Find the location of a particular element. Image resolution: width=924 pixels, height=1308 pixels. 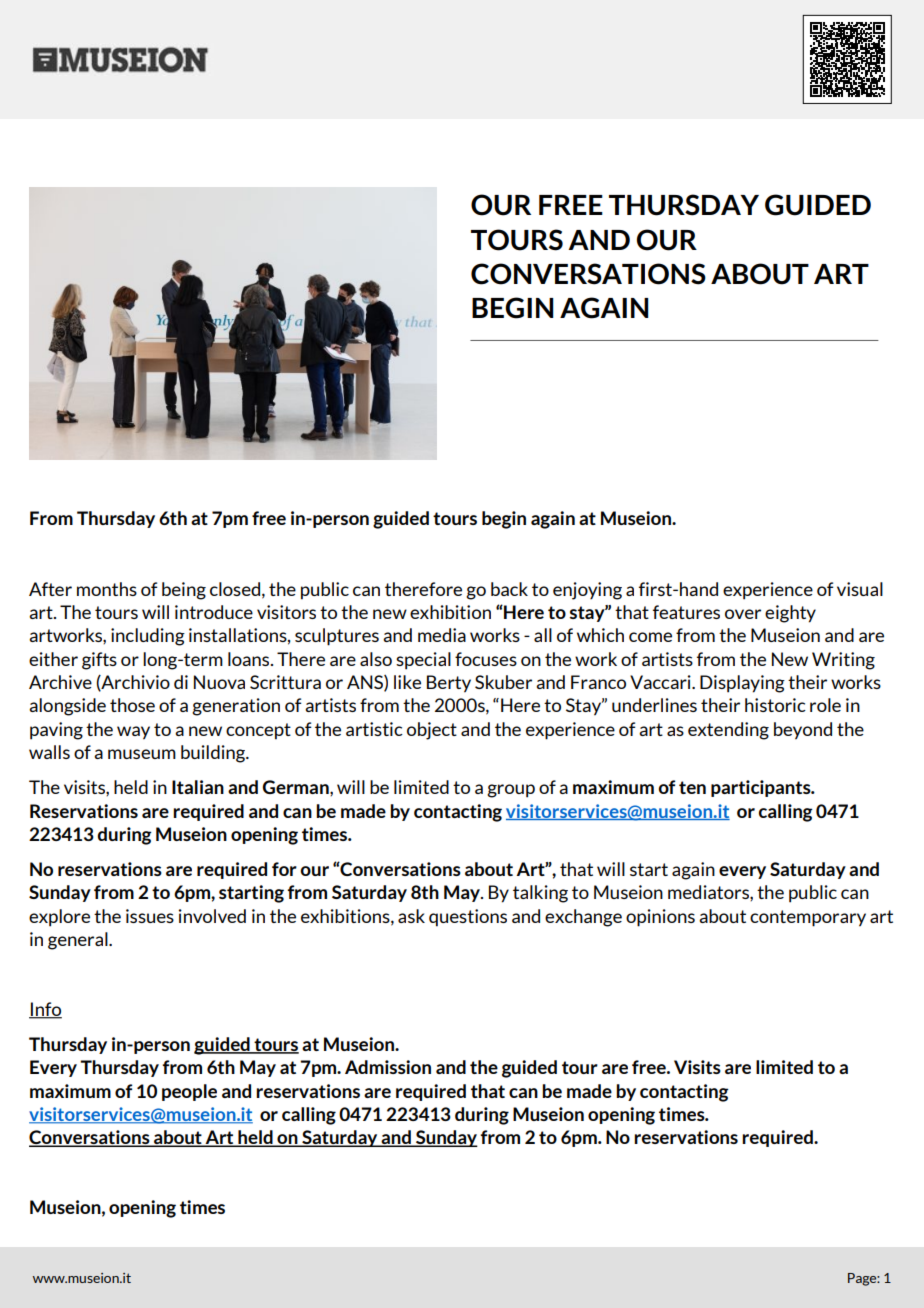

over is located at coordinates (743, 614).
